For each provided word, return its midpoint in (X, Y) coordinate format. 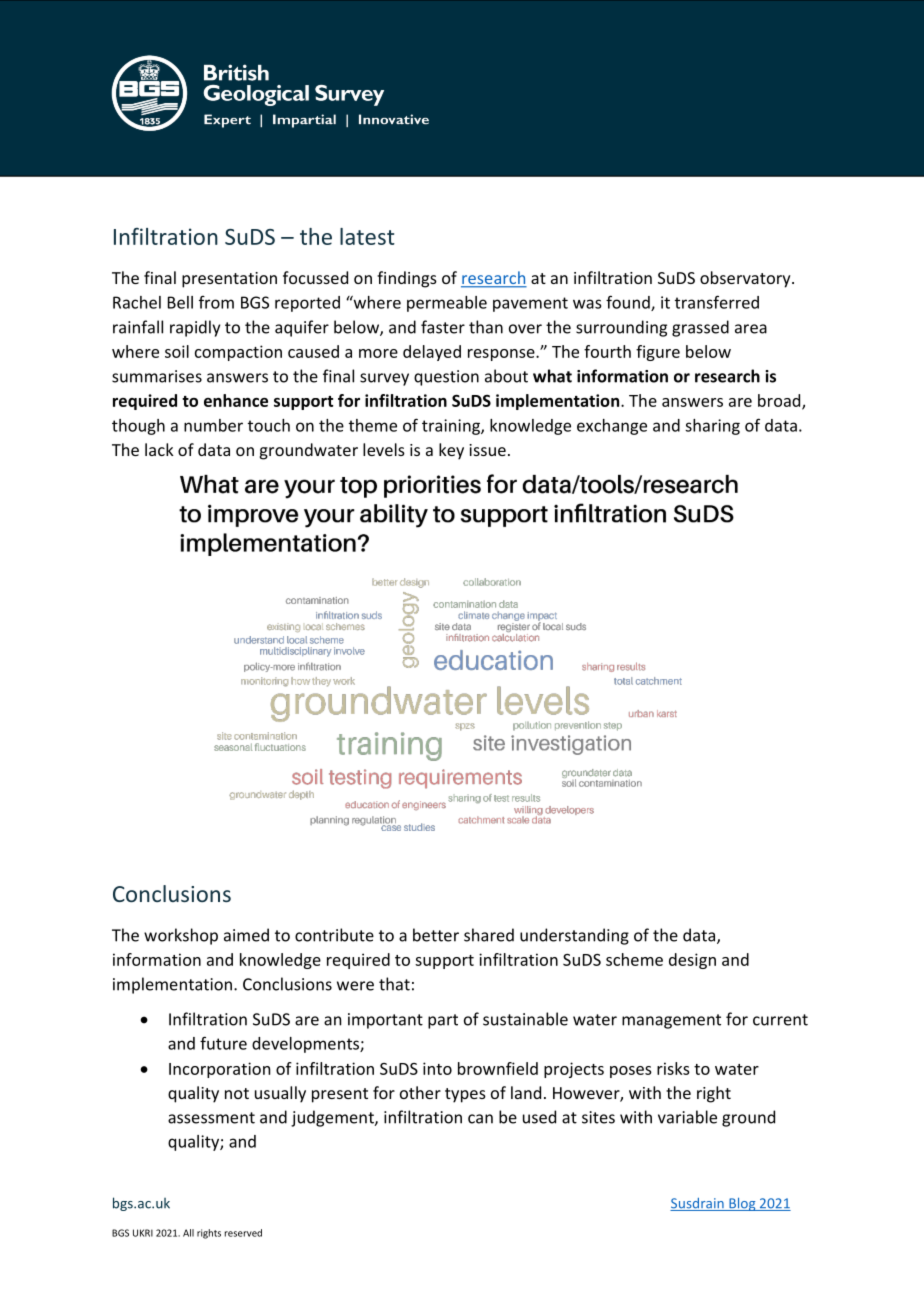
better (436, 935)
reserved (243, 1233)
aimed (246, 935)
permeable (447, 304)
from (216, 302)
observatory (746, 279)
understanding (574, 936)
